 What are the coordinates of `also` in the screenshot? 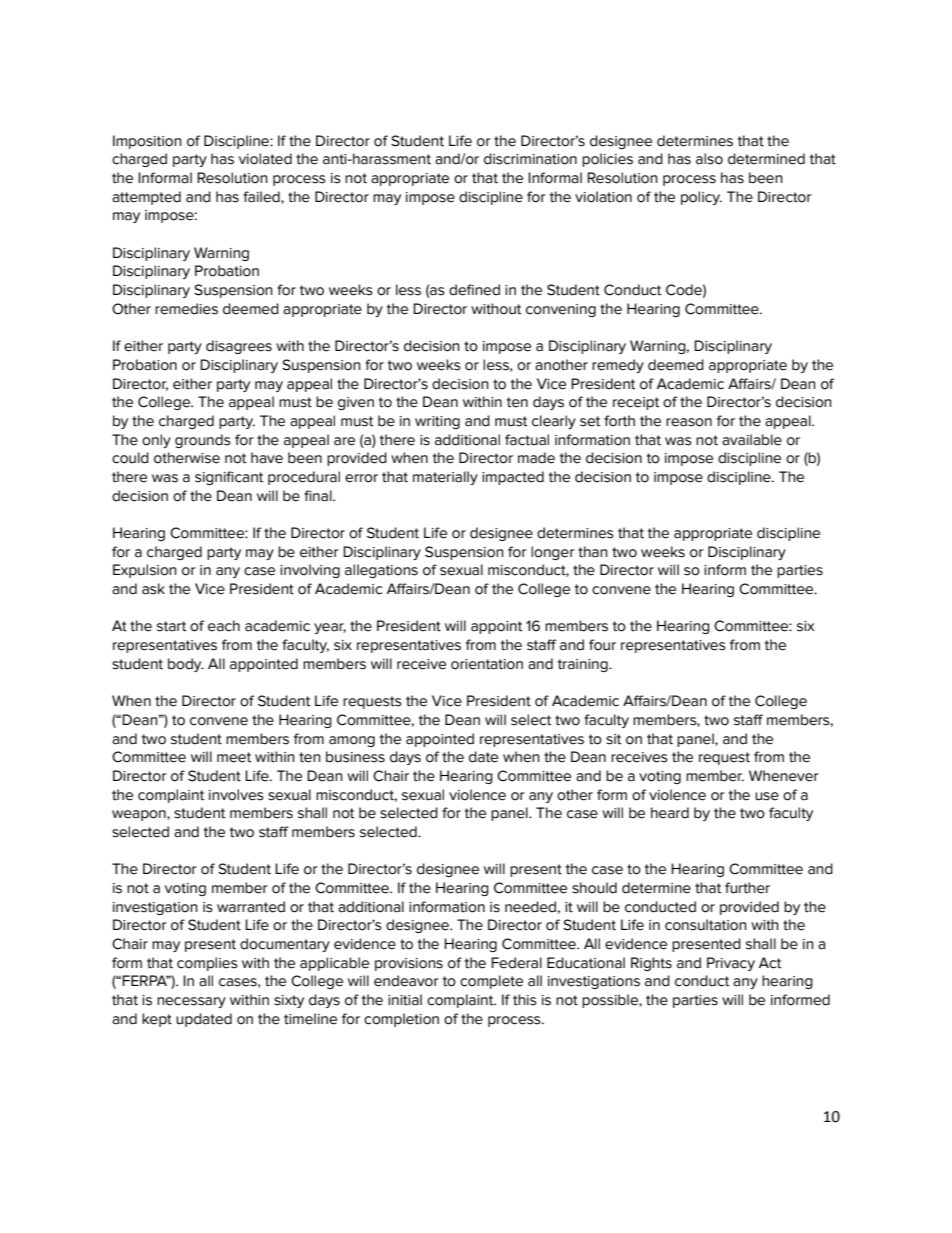 It's located at (709, 159).
